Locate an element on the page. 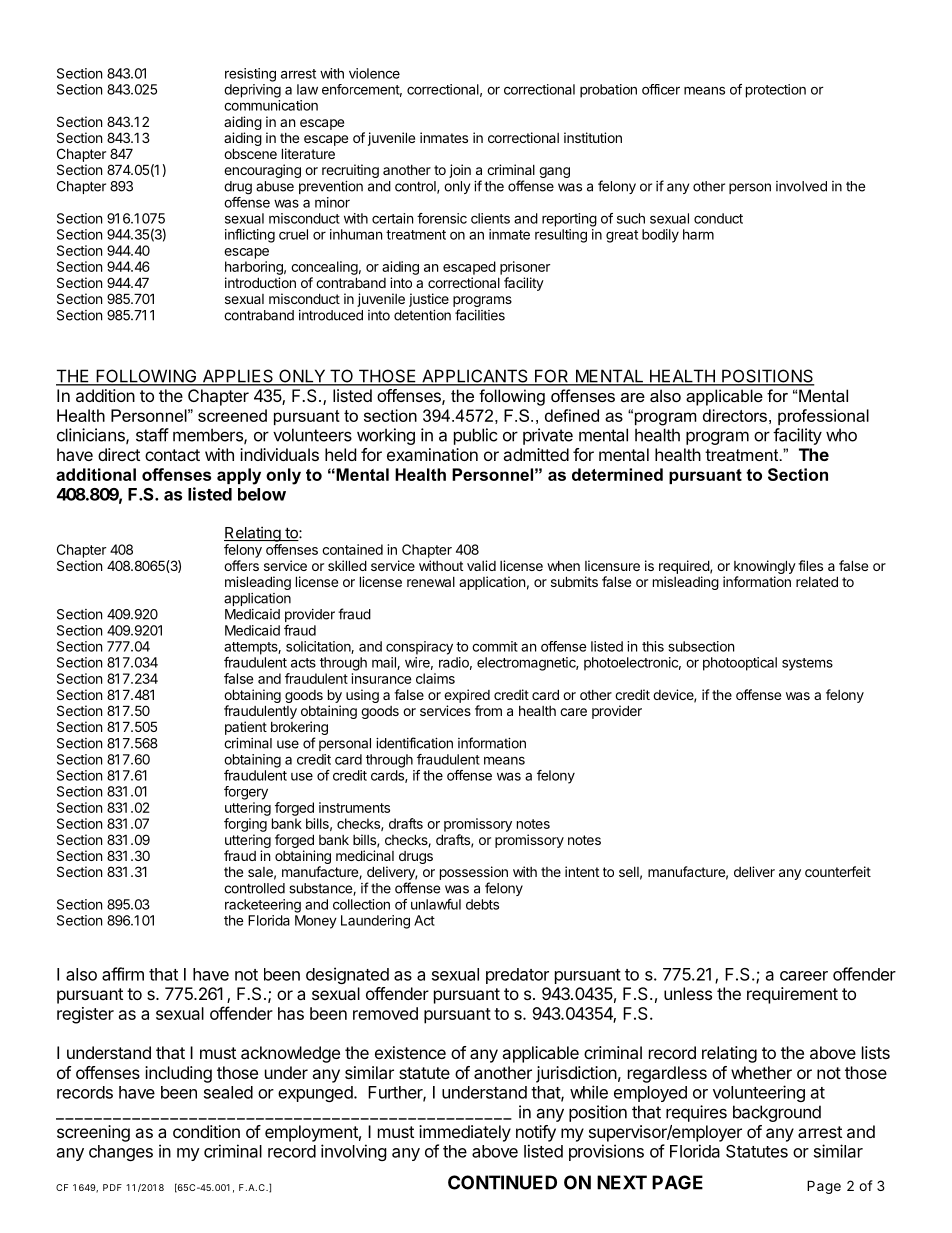 This page has width=952, height=1233. public is located at coordinates (475, 436).
